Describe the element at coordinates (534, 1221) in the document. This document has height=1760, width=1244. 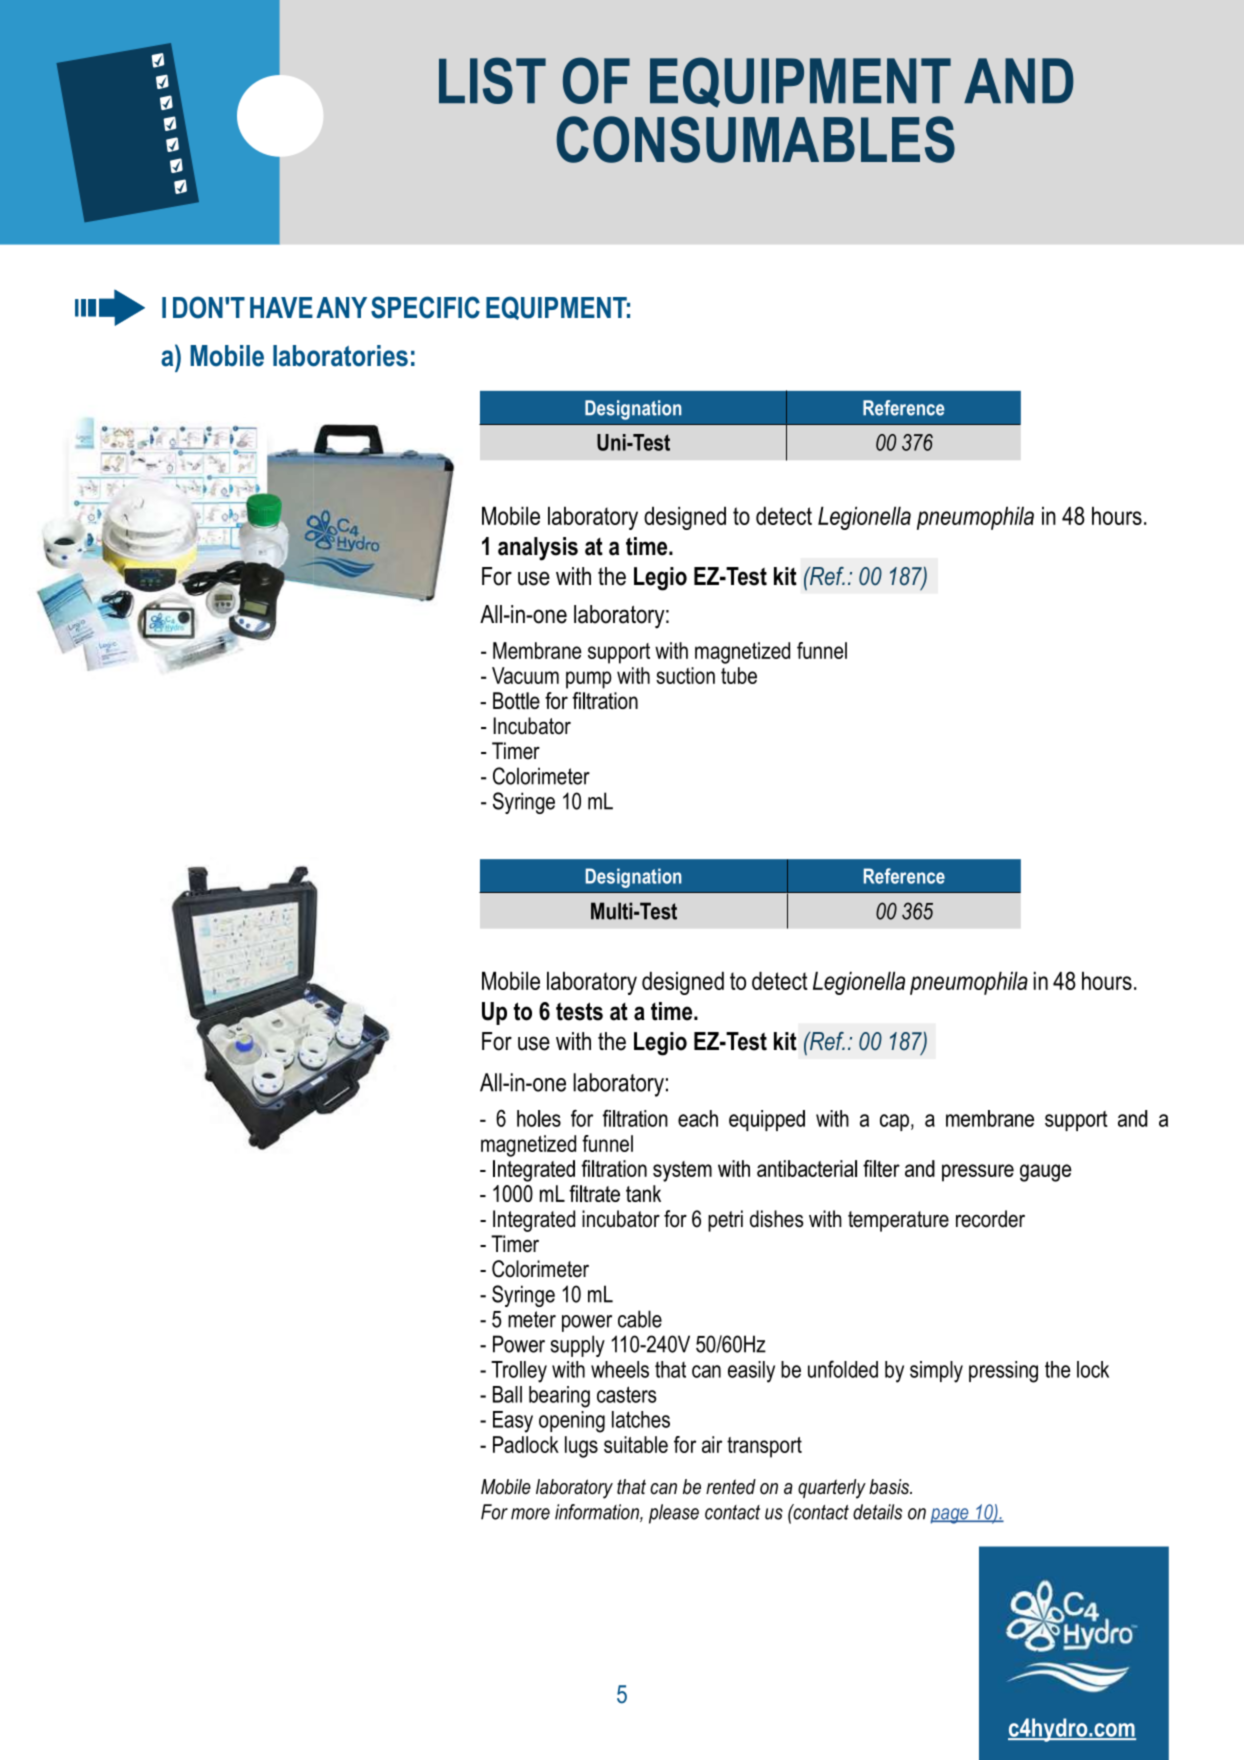
I see `Integrated` at that location.
